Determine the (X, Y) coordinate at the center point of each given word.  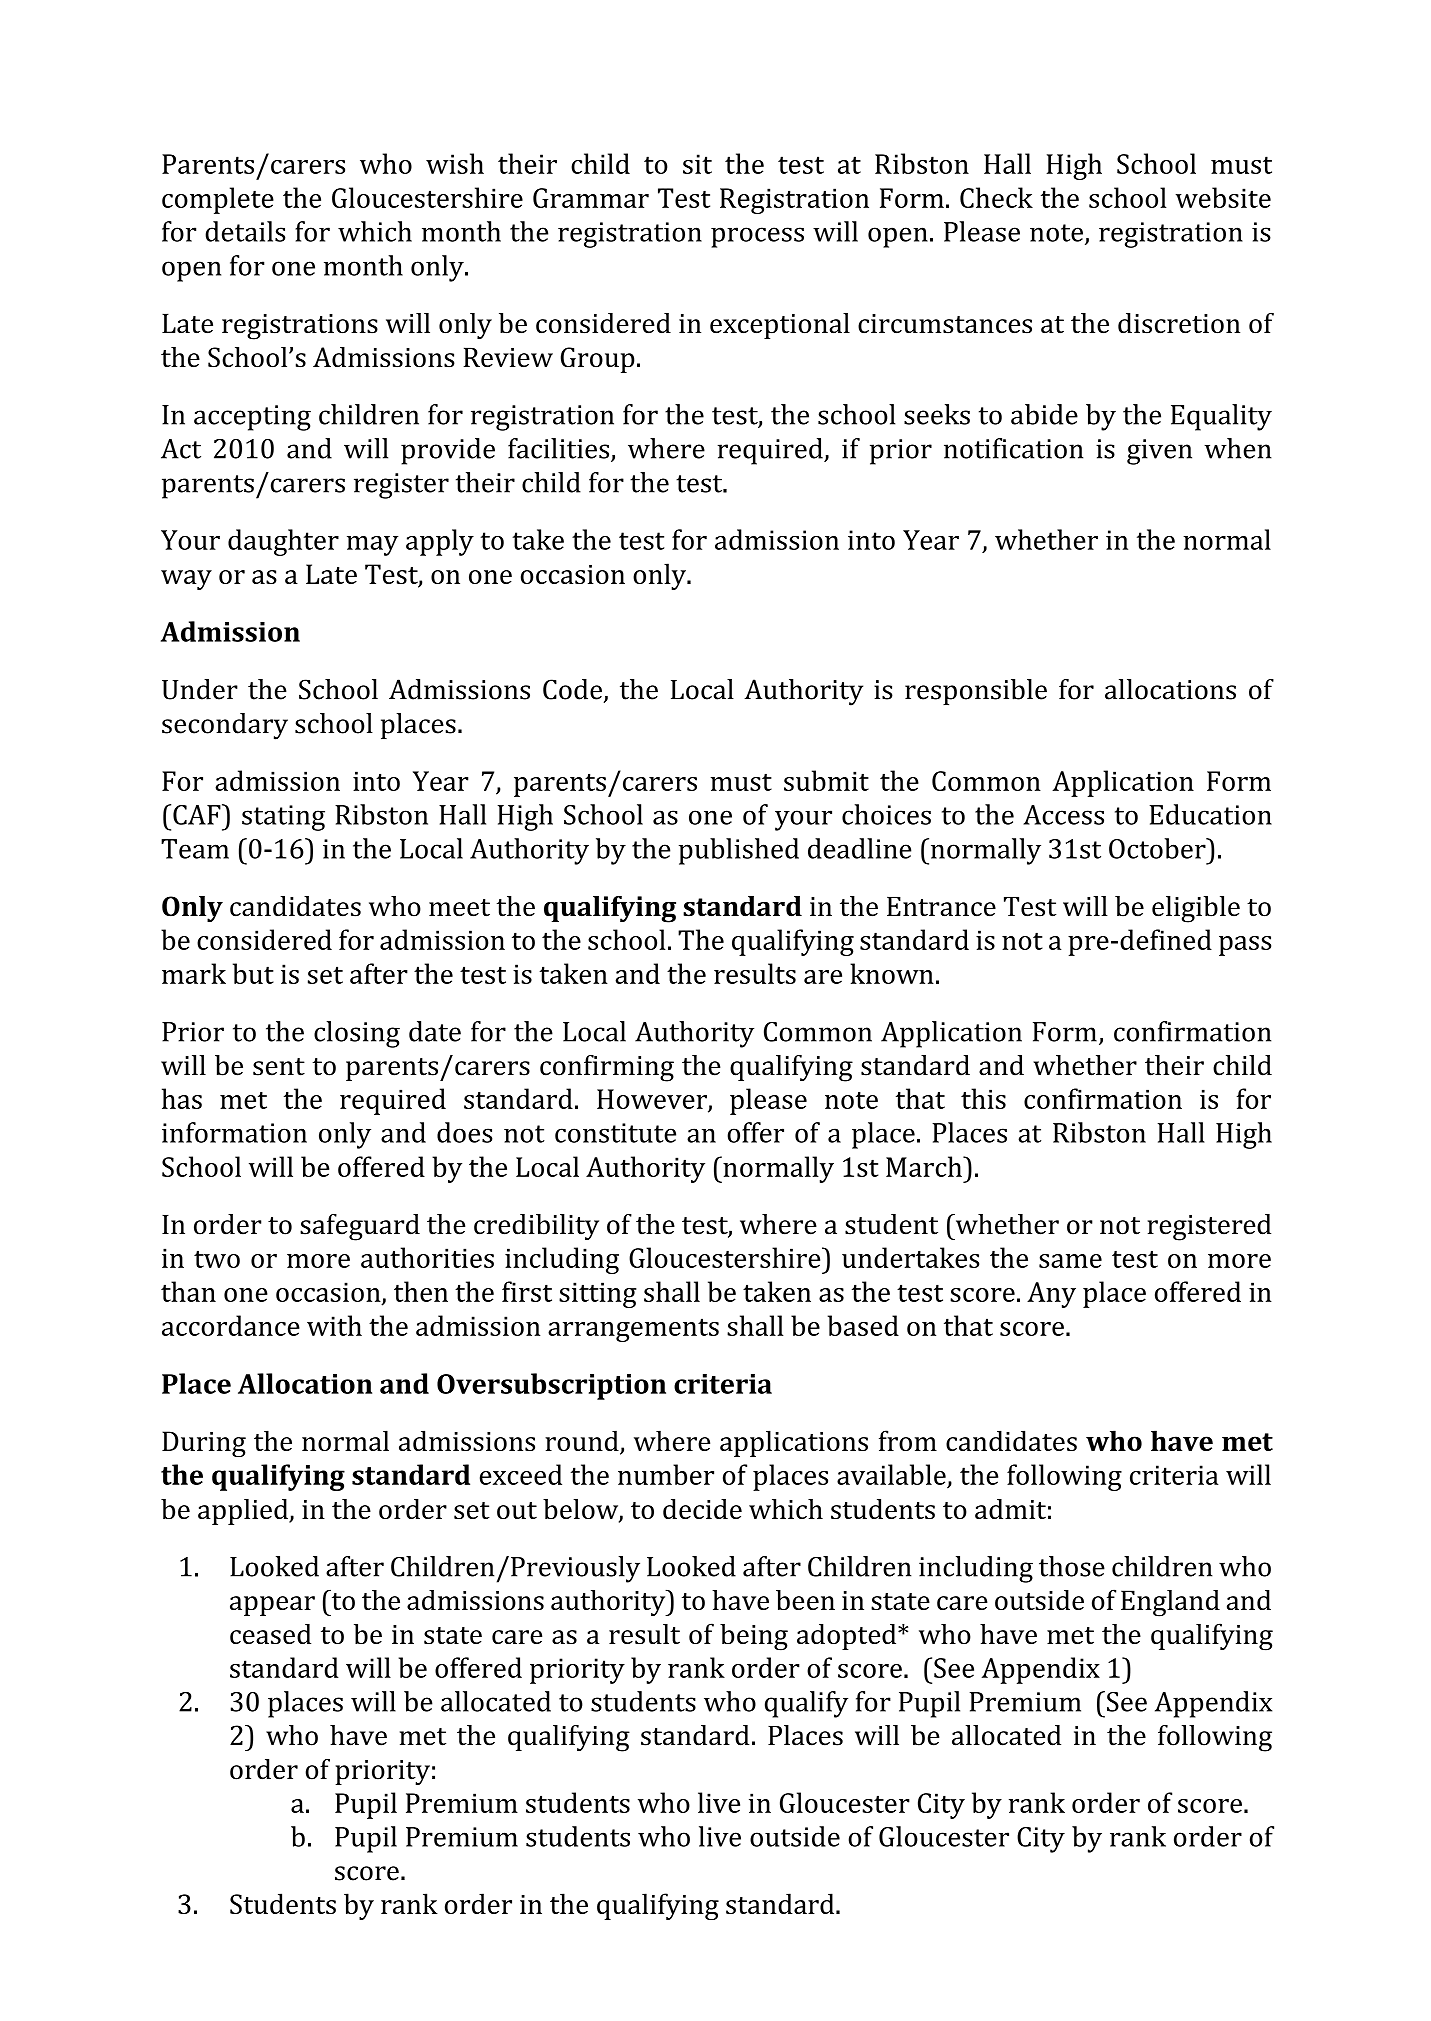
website (1223, 197)
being (754, 1637)
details (245, 231)
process (757, 237)
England (1170, 1603)
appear (272, 1606)
